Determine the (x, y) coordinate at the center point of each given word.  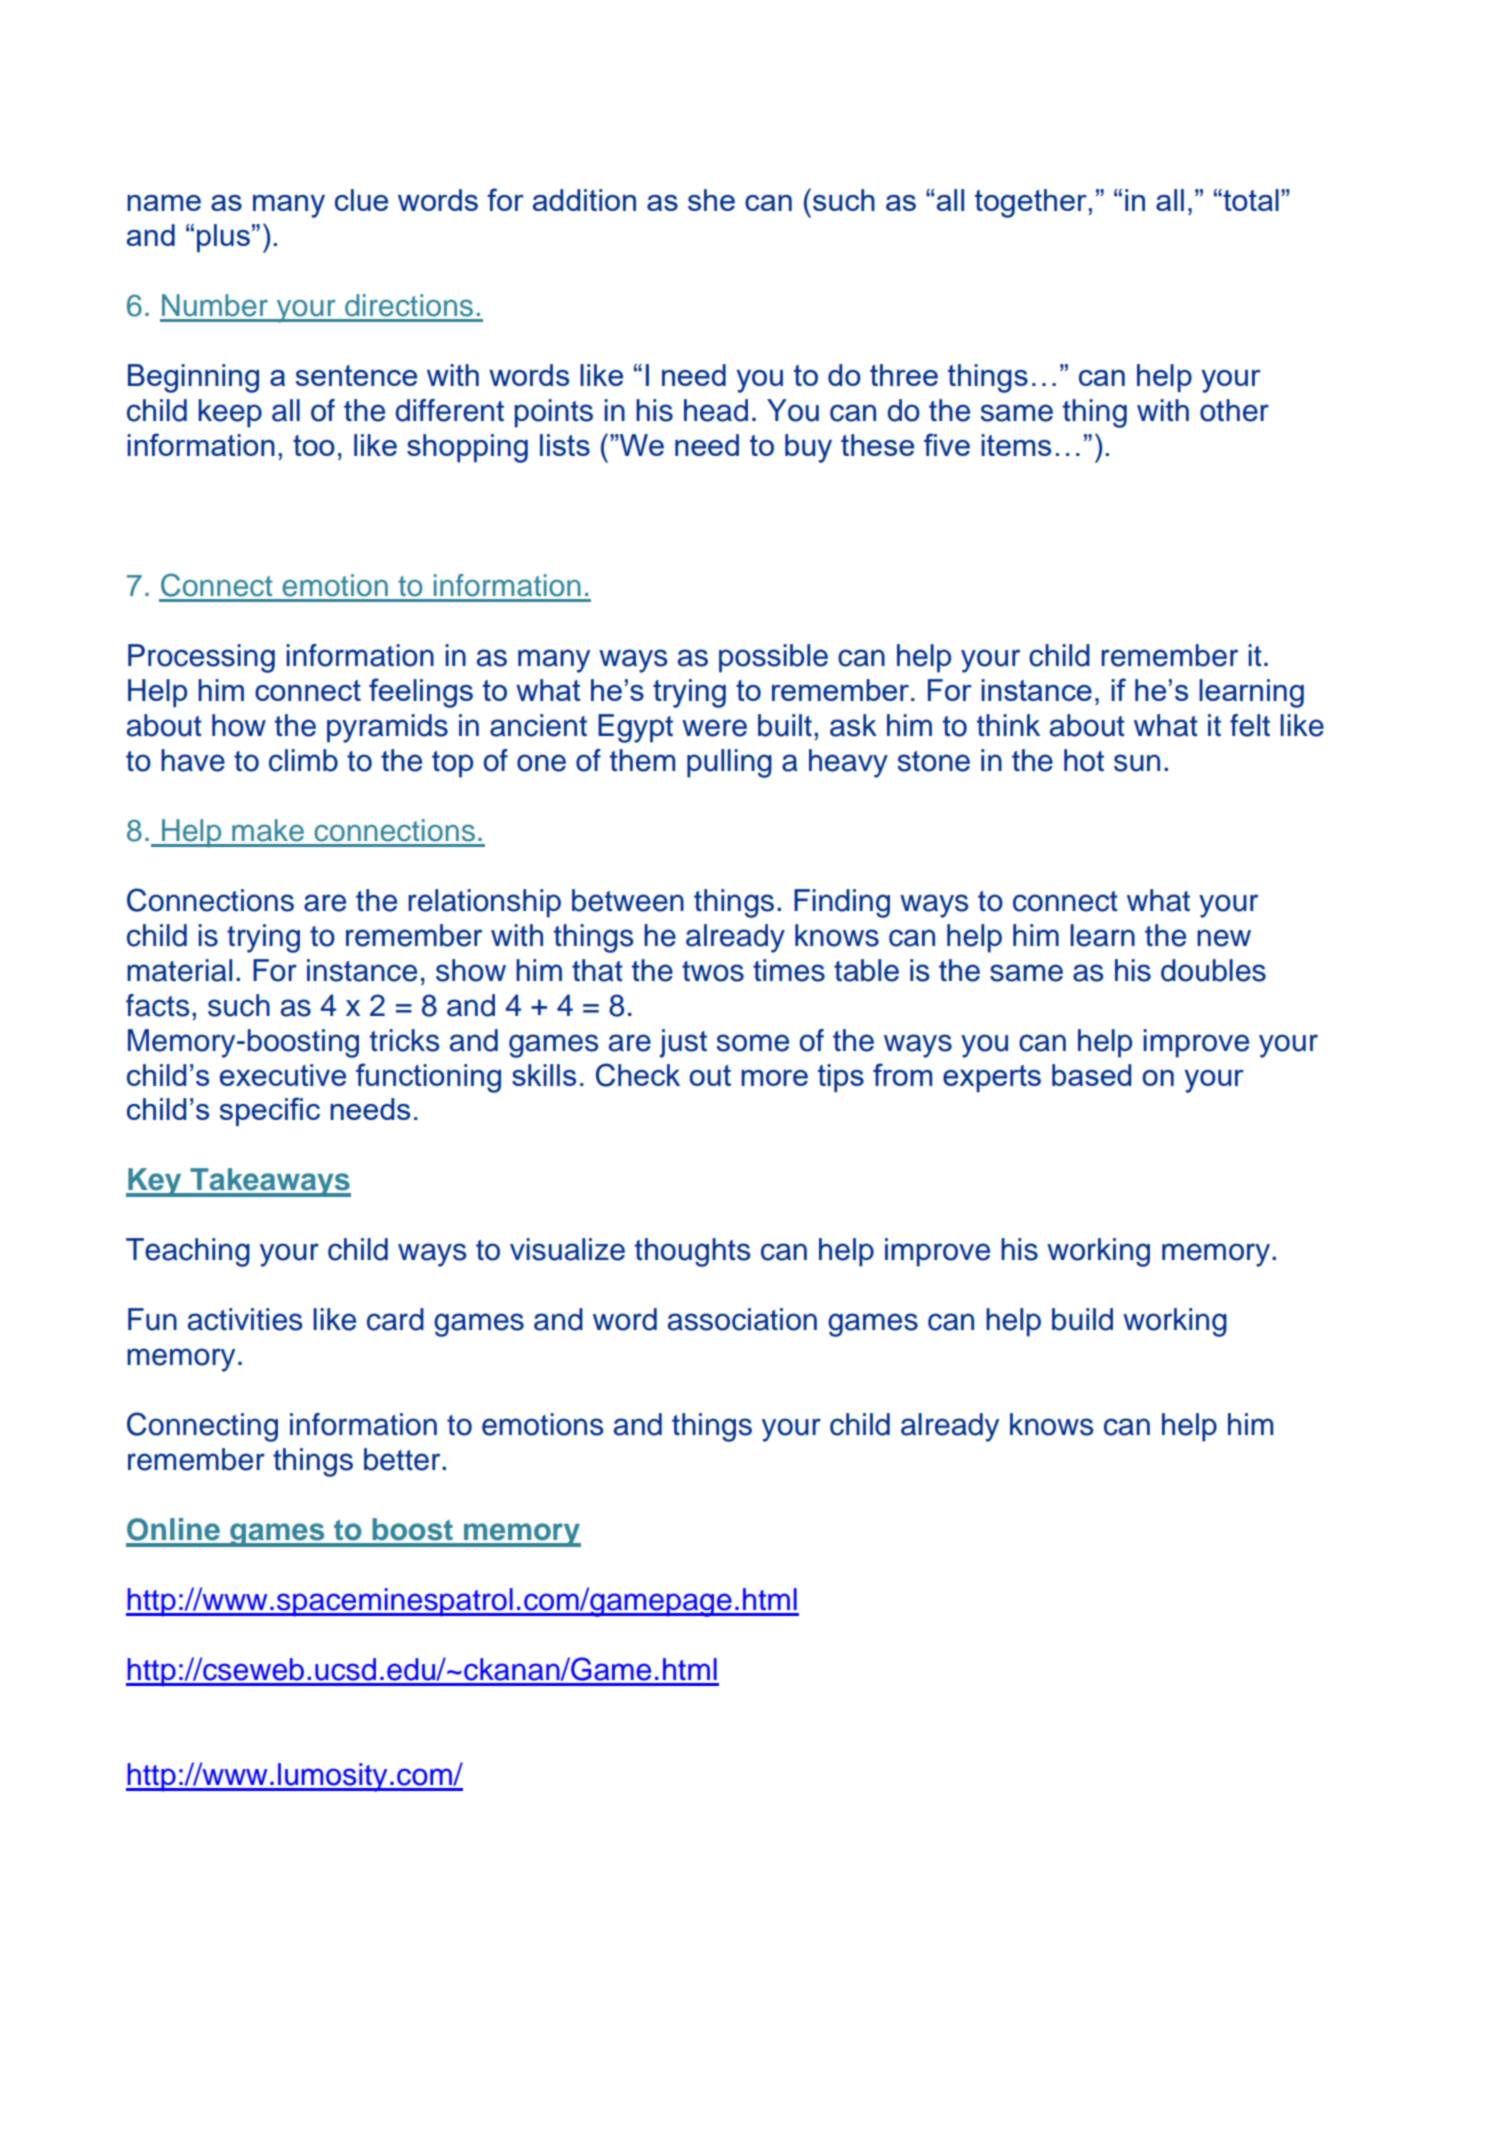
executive (283, 1075)
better (403, 1459)
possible (773, 658)
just (683, 1043)
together (1032, 203)
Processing (201, 658)
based (1091, 1075)
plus (223, 238)
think (1008, 725)
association (742, 1319)
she (711, 200)
